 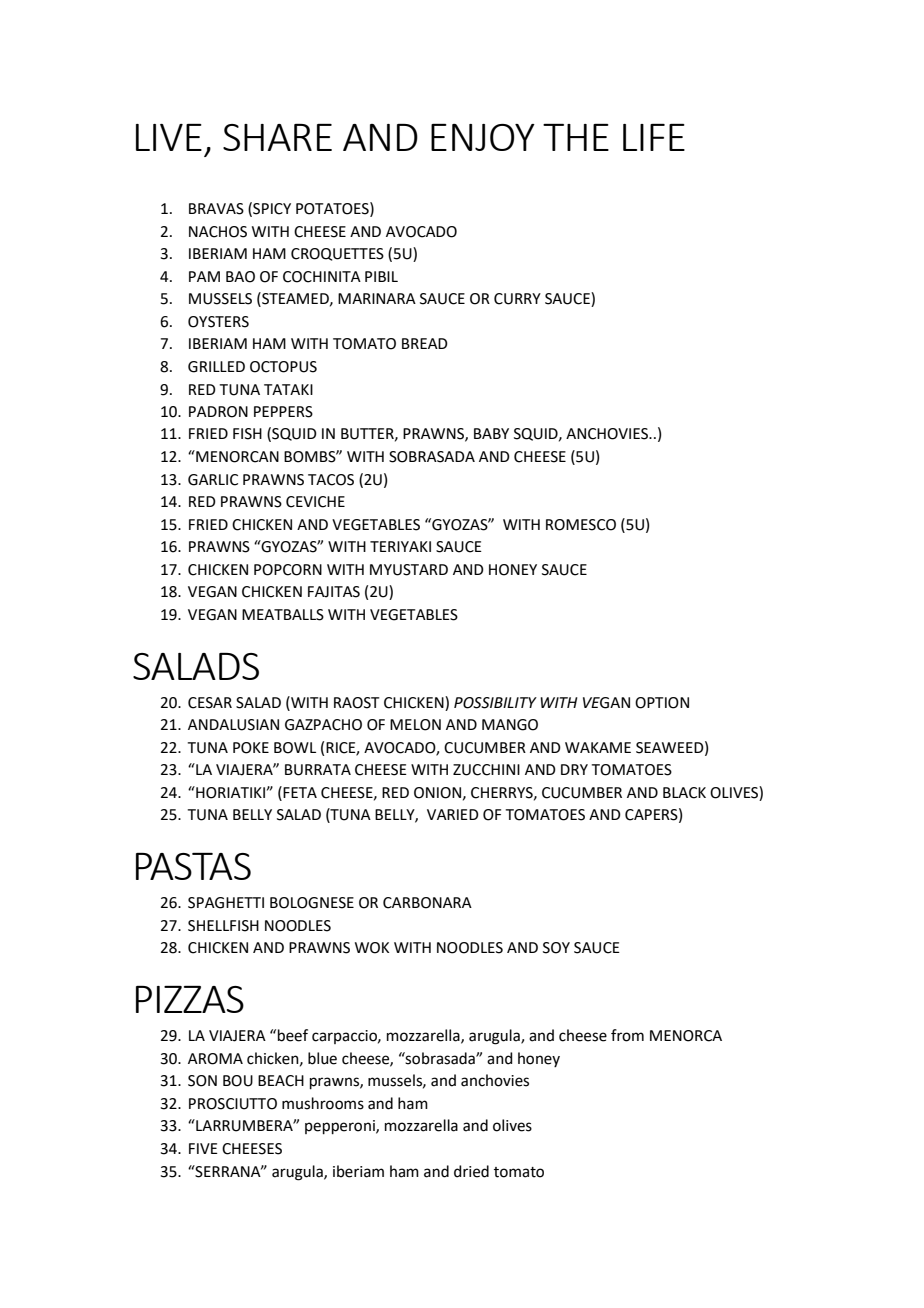 What do you see at coordinates (300, 792) in the screenshot?
I see `FETA` at bounding box center [300, 792].
